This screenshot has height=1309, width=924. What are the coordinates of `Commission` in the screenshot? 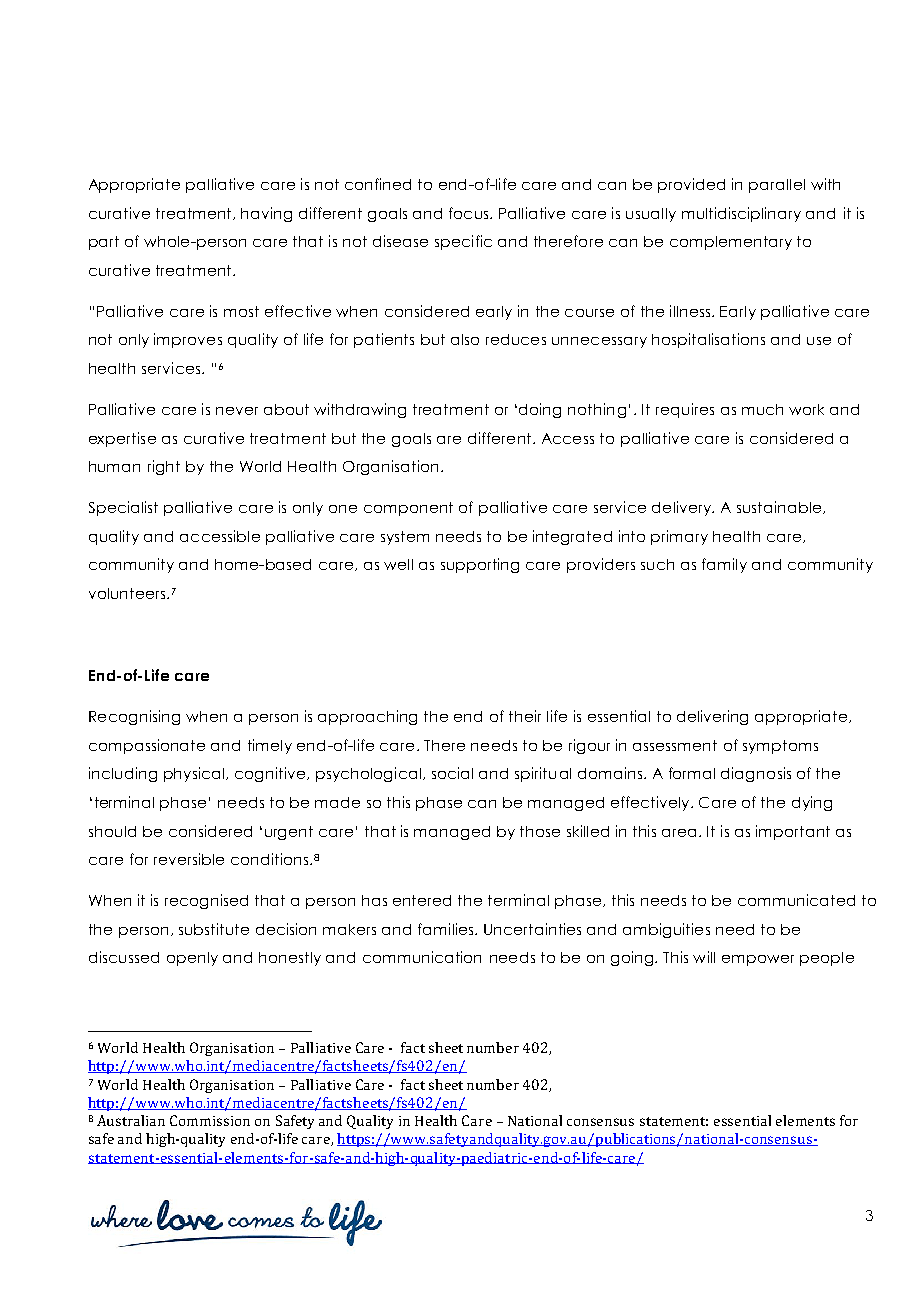 It's located at (210, 1120).
